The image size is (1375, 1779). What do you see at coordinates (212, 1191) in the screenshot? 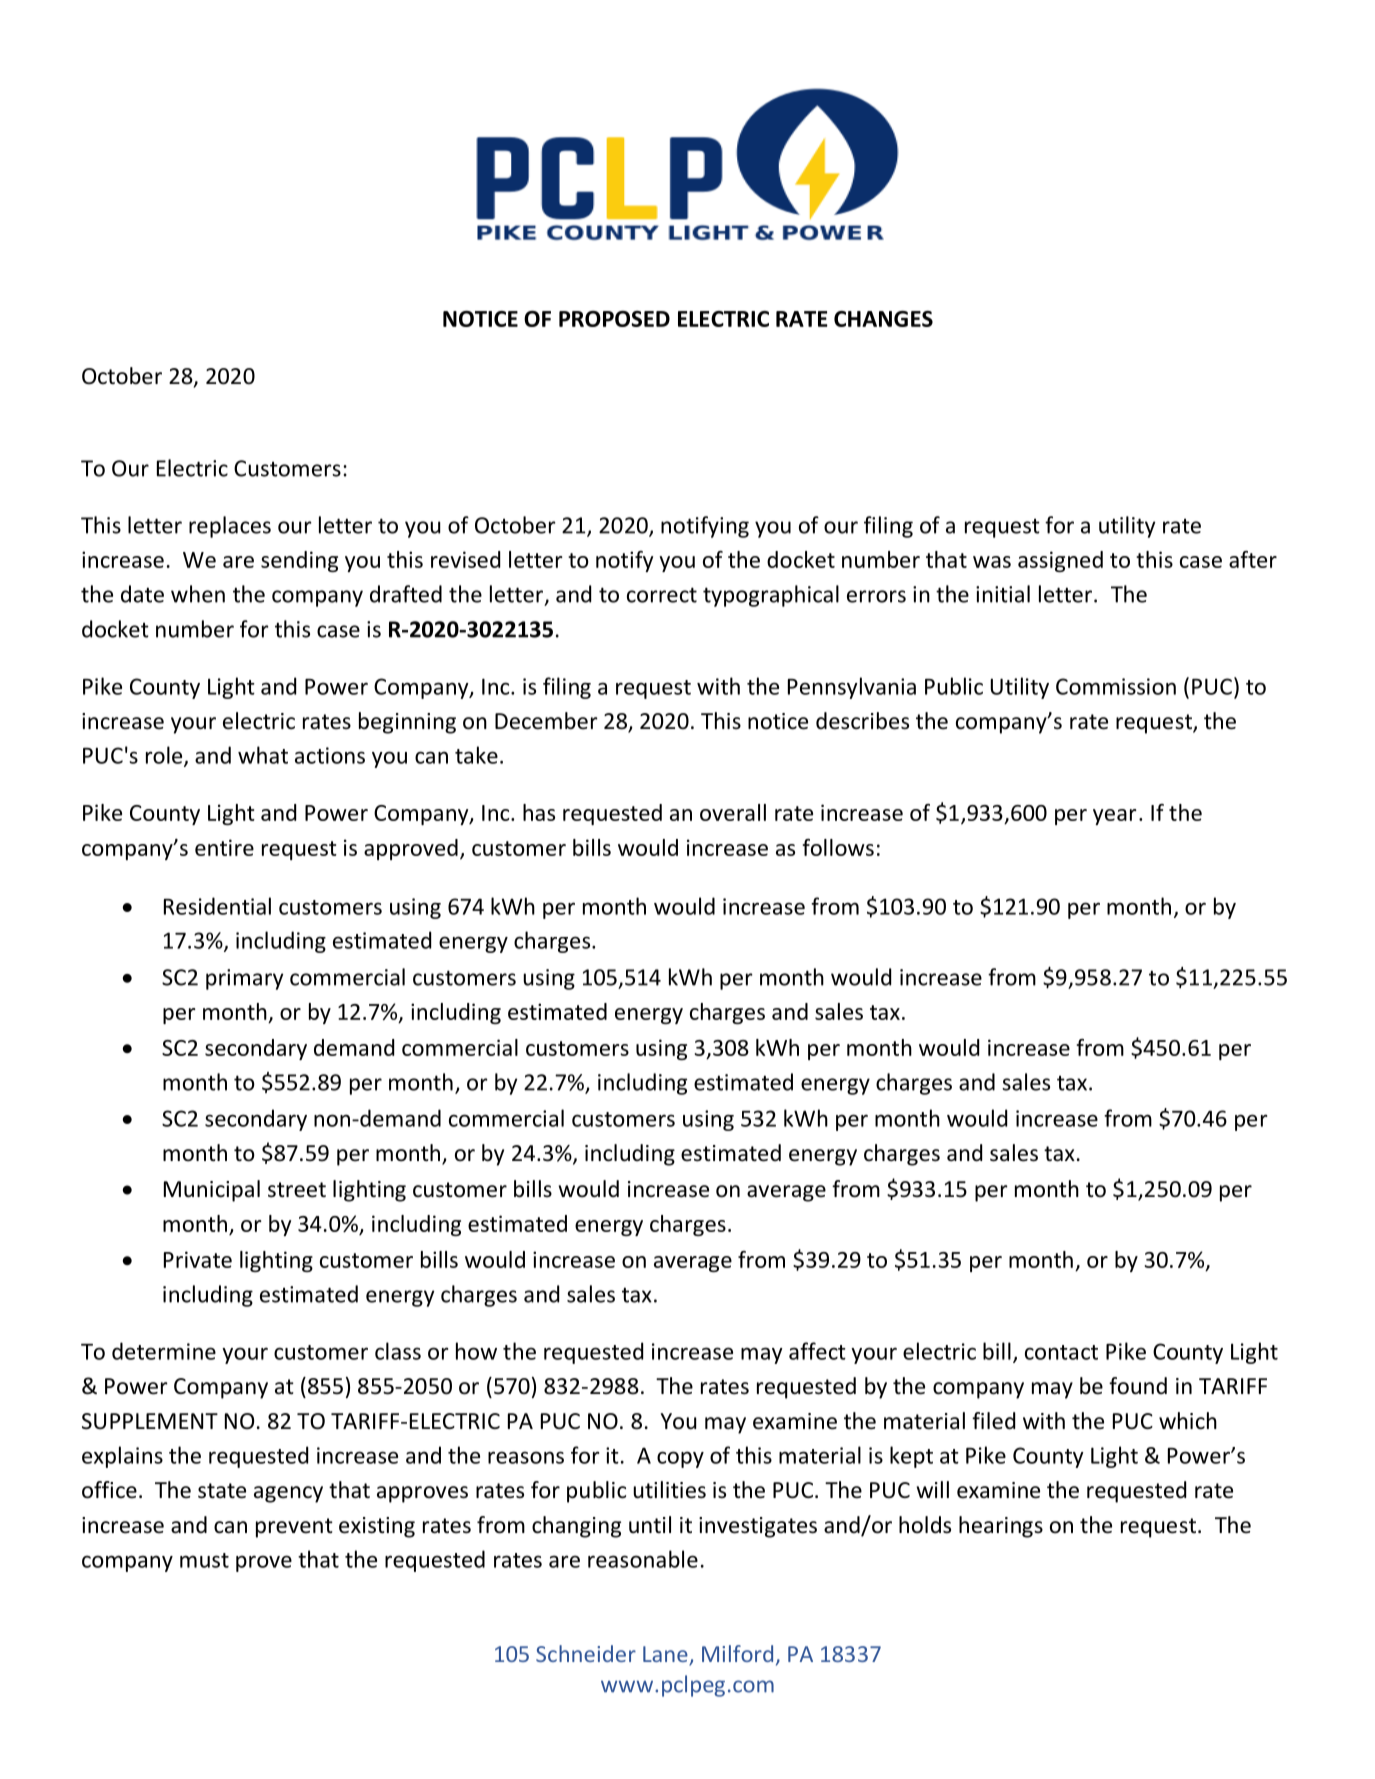
I see `Municipal` at bounding box center [212, 1191].
